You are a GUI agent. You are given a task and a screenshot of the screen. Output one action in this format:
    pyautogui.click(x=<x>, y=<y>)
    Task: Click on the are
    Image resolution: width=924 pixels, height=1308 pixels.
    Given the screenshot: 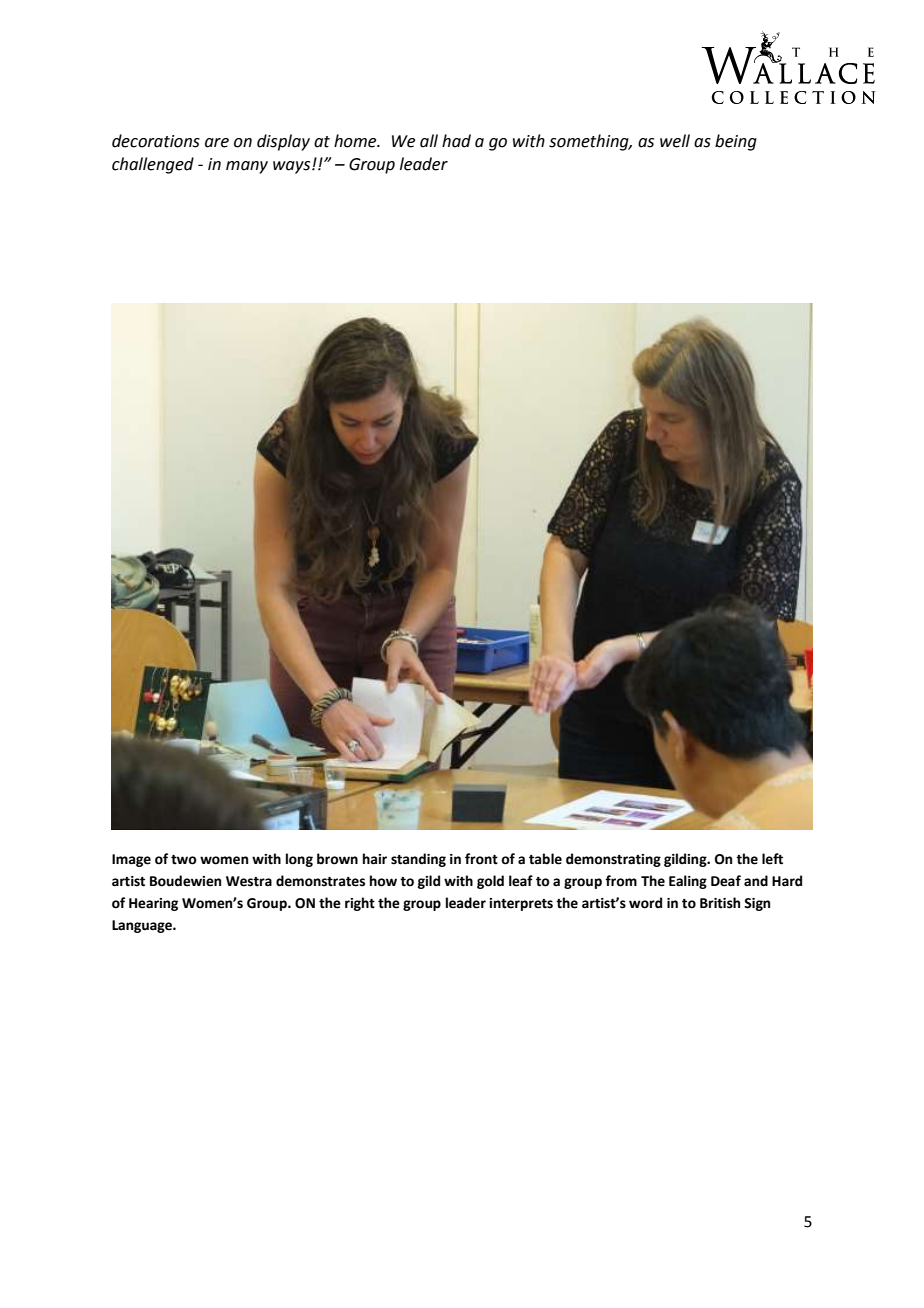 What is the action you would take?
    pyautogui.click(x=217, y=143)
